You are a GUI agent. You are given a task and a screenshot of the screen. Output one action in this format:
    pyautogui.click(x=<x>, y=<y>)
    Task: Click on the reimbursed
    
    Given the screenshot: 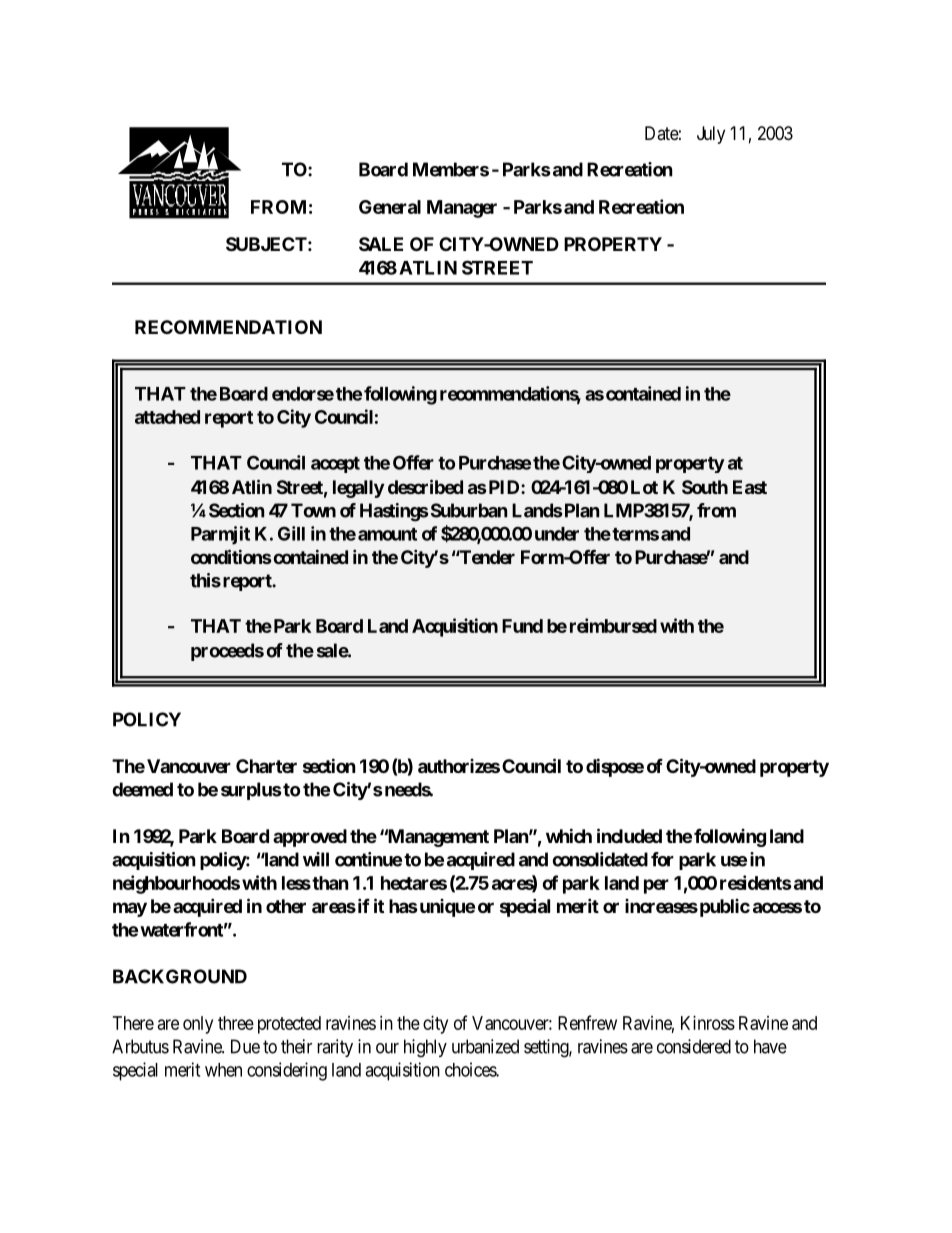 What is the action you would take?
    pyautogui.click(x=613, y=625)
